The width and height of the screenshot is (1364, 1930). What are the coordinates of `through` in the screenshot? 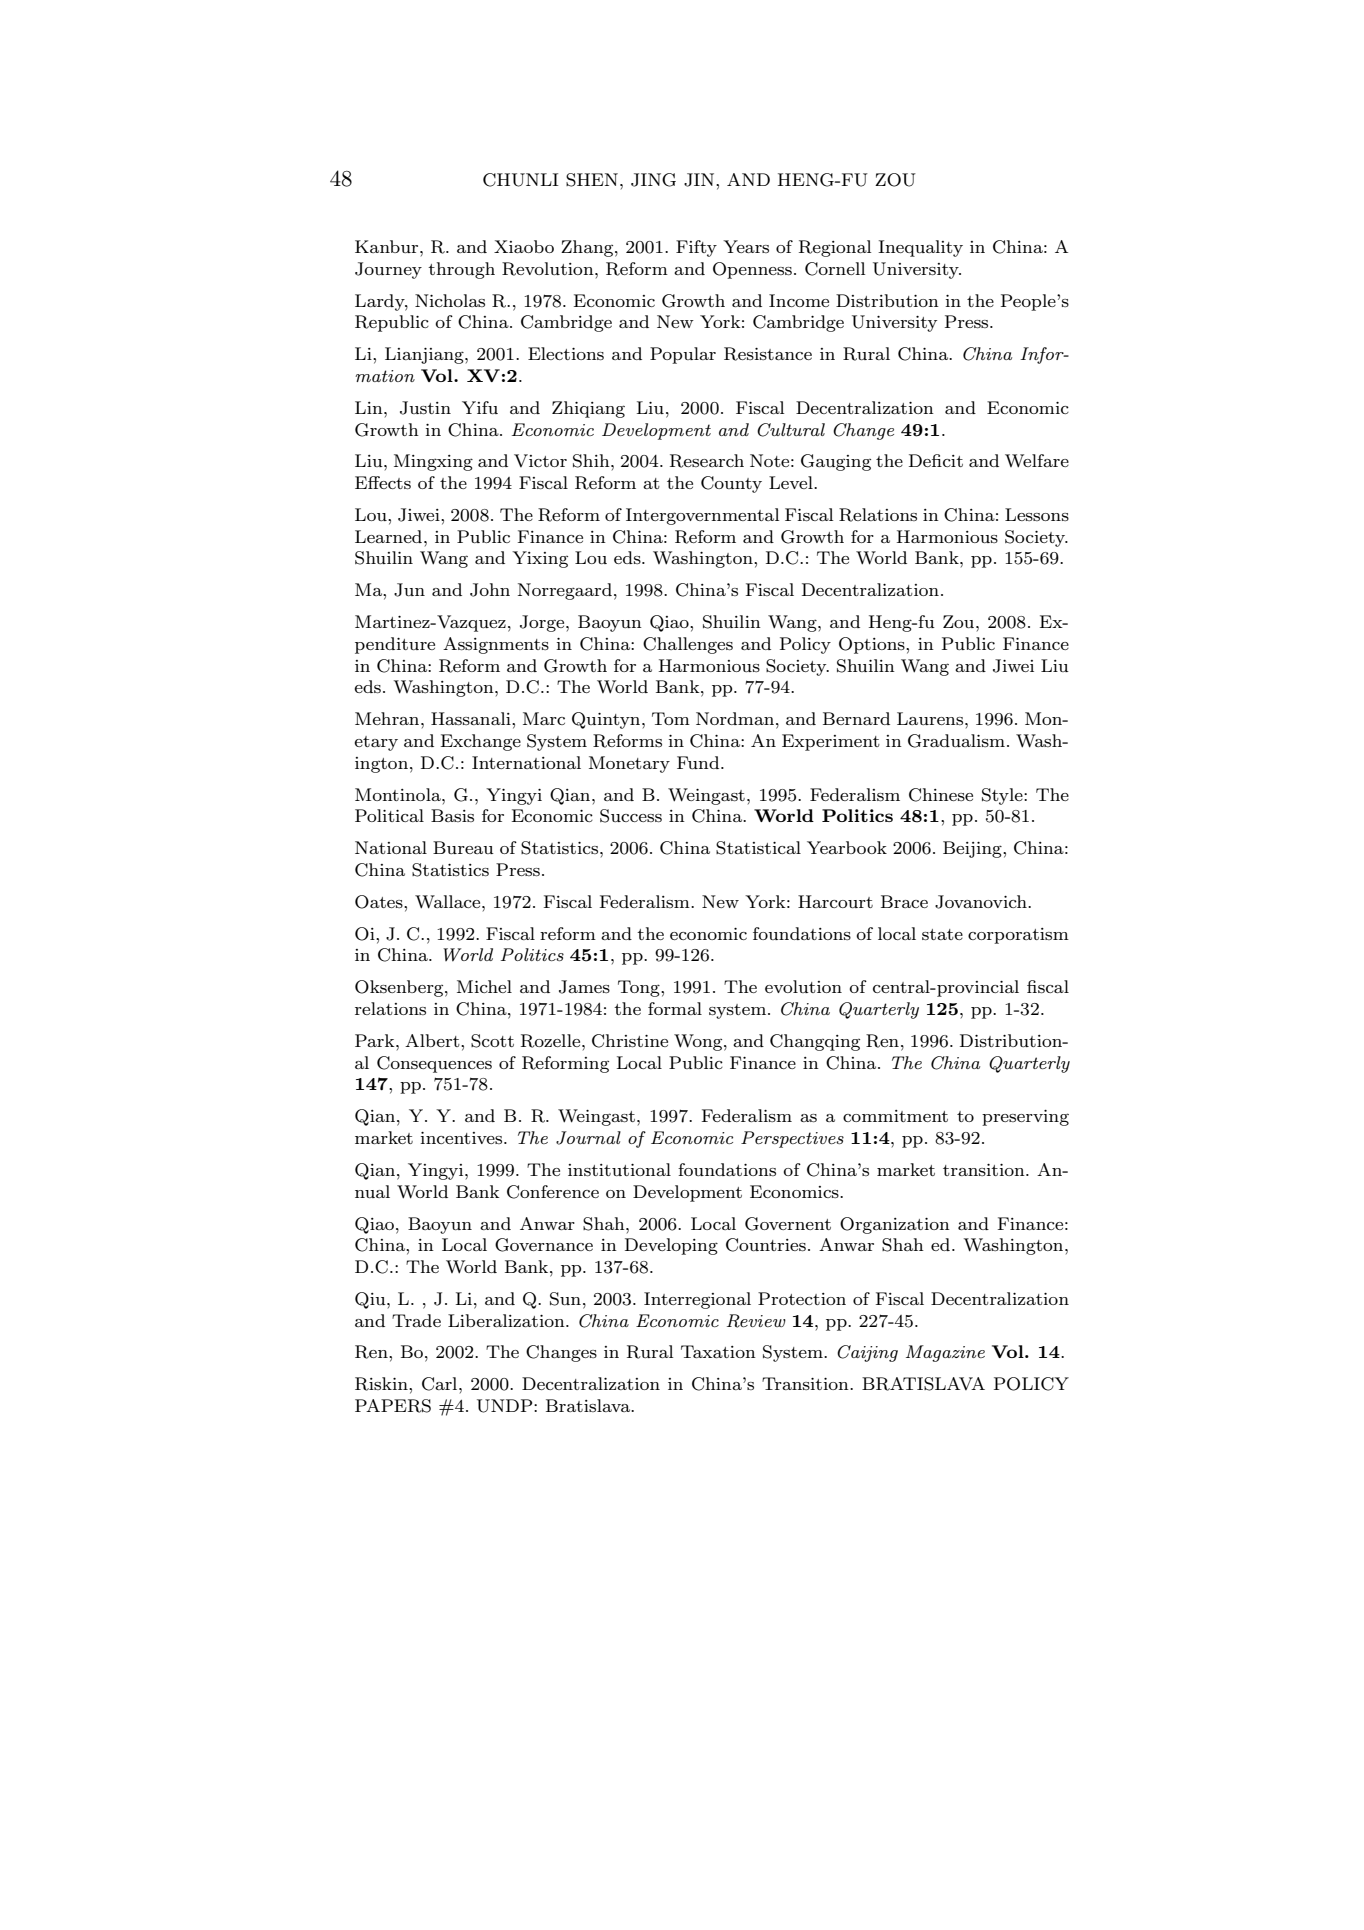 It's located at (461, 270).
